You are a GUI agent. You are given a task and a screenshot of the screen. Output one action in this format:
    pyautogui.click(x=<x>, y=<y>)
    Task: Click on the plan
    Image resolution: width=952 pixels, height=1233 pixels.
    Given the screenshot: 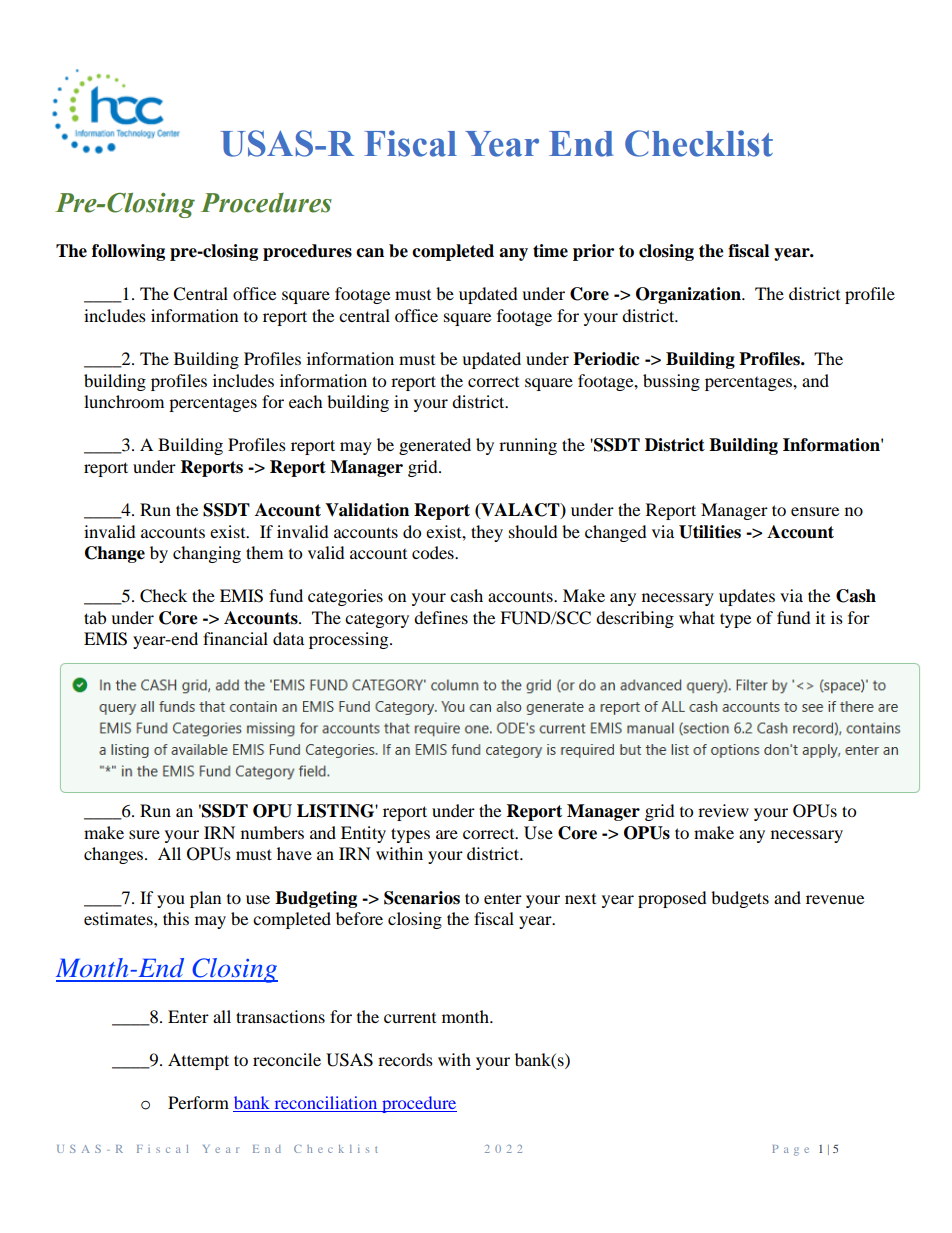 What is the action you would take?
    pyautogui.click(x=205, y=899)
